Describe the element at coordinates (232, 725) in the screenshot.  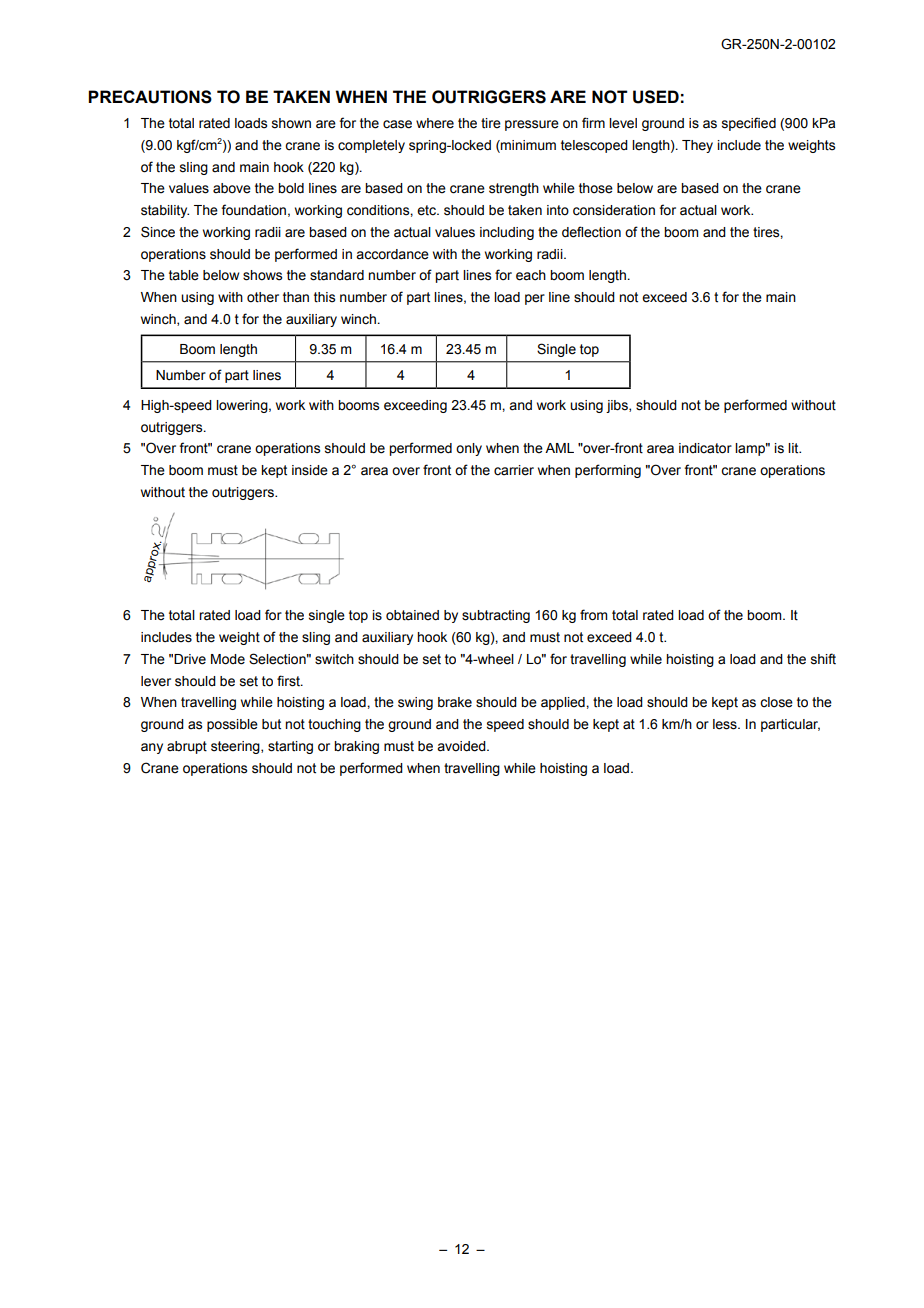
I see `possible` at that location.
